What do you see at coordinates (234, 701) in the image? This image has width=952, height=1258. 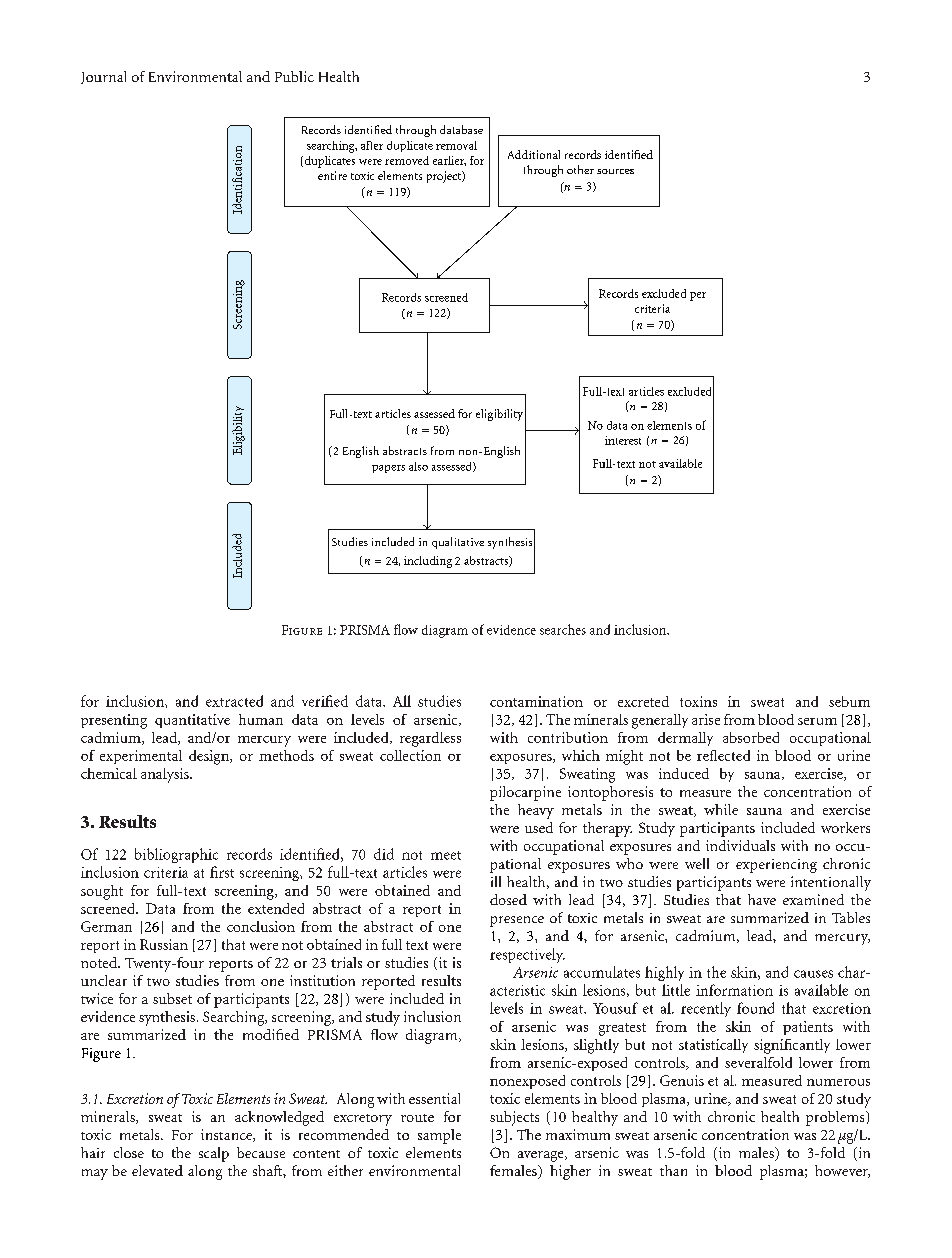 I see `extracted` at bounding box center [234, 701].
